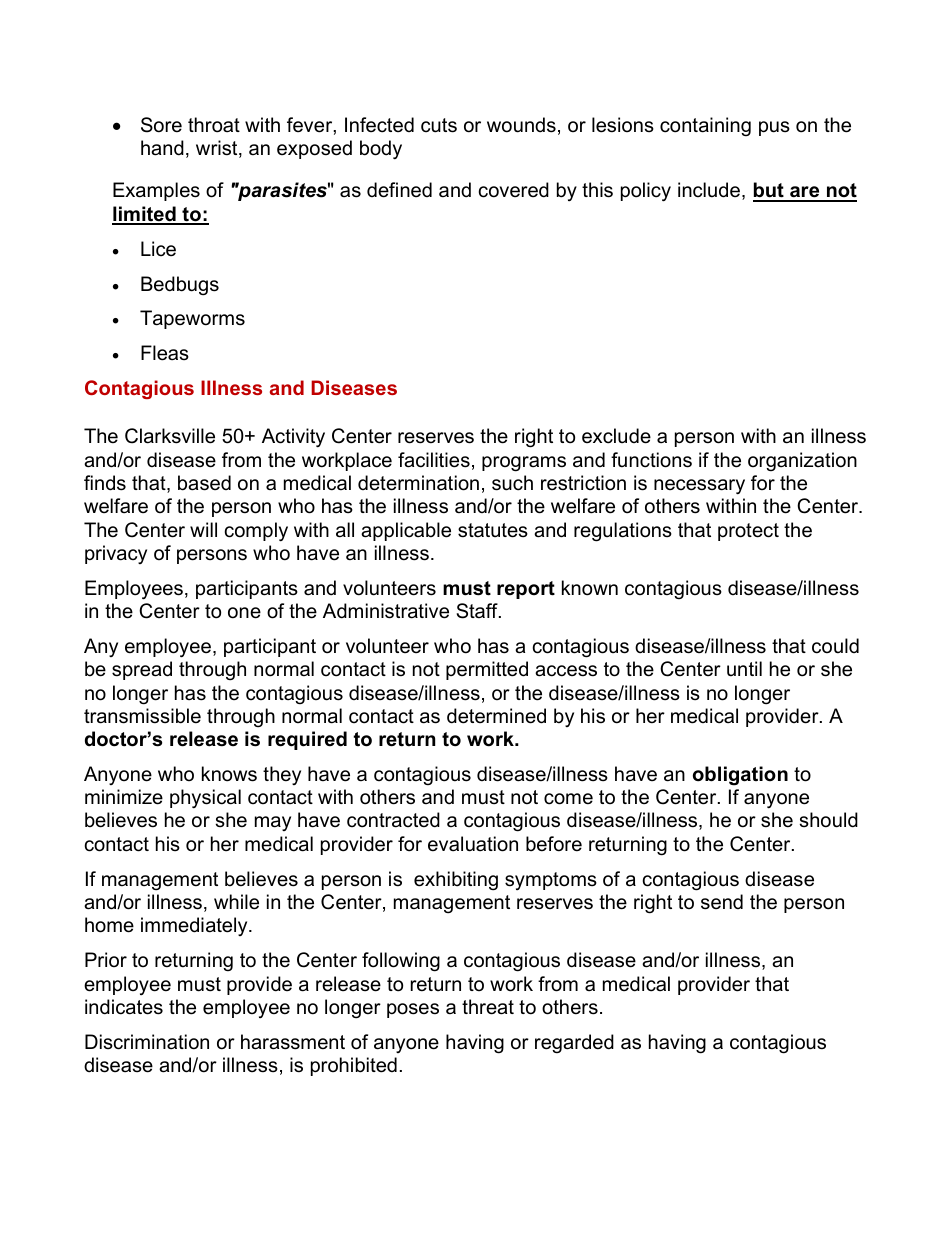  Describe the element at coordinates (488, 1007) in the document. I see `threat` at that location.
